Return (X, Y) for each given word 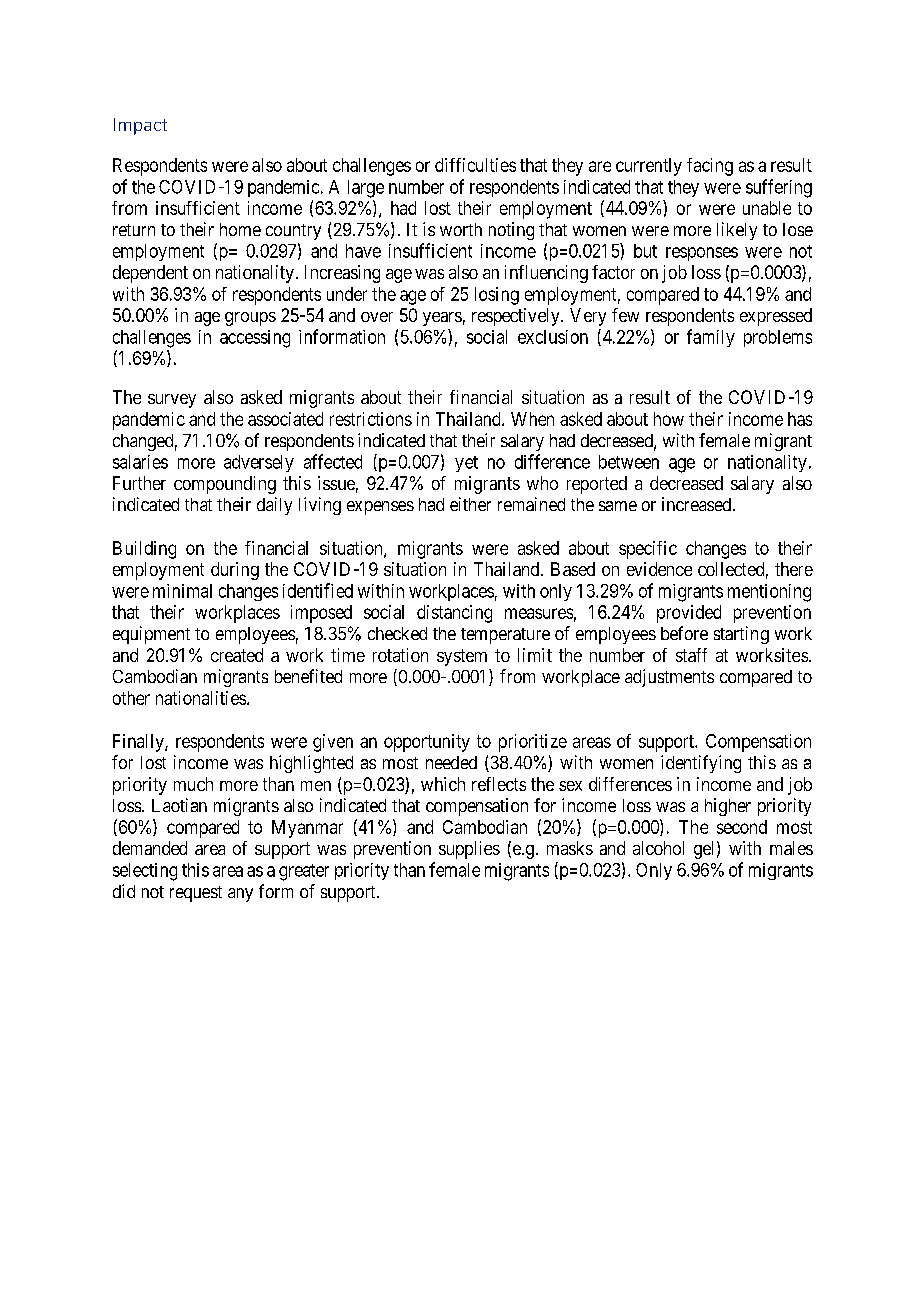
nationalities (201, 698)
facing (710, 167)
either (470, 504)
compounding (225, 485)
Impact (140, 126)
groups (250, 319)
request (196, 894)
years (442, 319)
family (711, 338)
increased (696, 504)
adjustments (669, 678)
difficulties (475, 165)
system (462, 657)
